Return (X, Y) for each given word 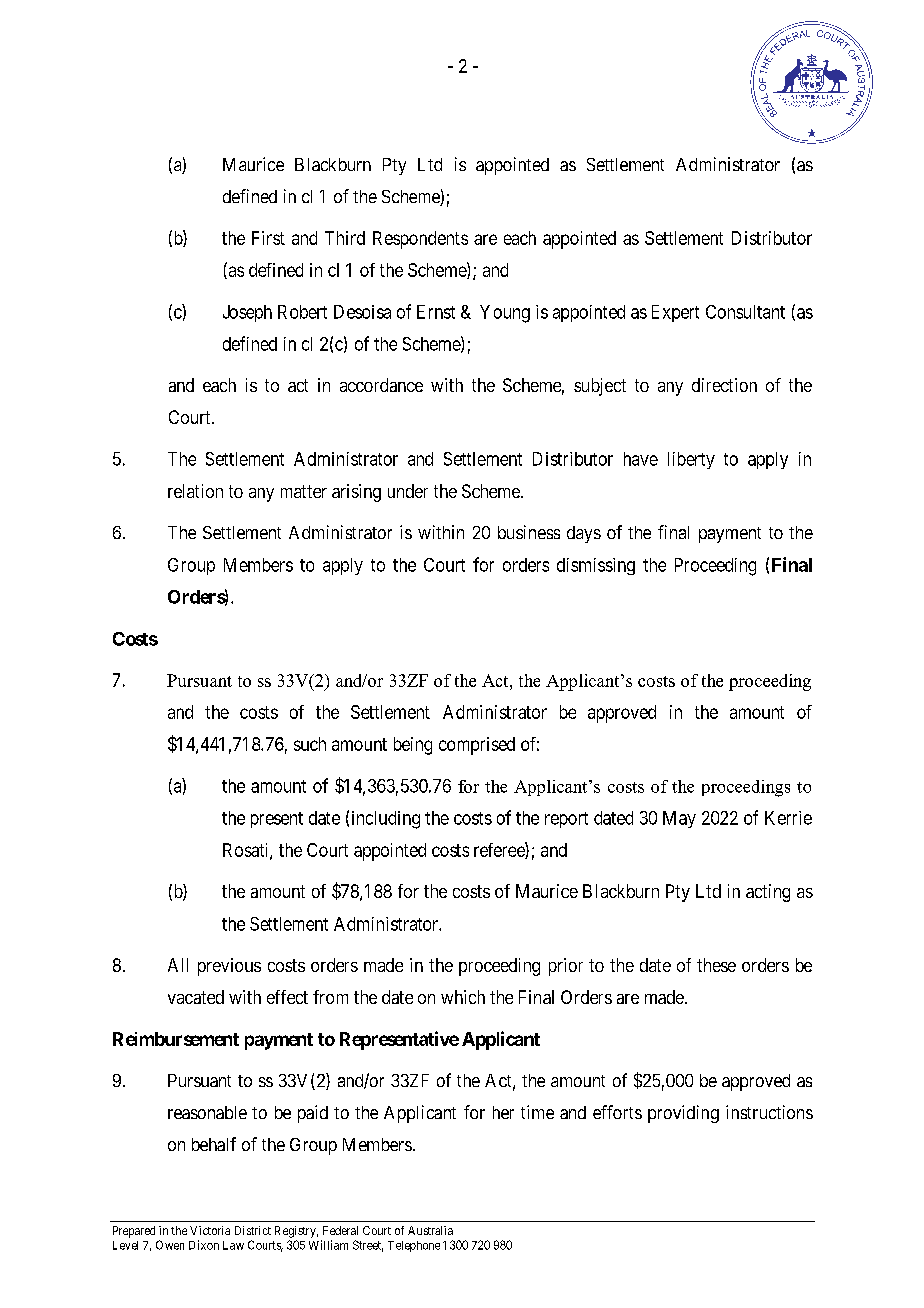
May (679, 819)
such (310, 744)
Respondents (420, 240)
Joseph (247, 313)
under (408, 491)
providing (683, 1114)
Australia (430, 1230)
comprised (477, 746)
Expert (675, 313)
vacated (196, 997)
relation (195, 491)
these (716, 965)
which (463, 997)
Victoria (210, 1230)
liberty (691, 460)
